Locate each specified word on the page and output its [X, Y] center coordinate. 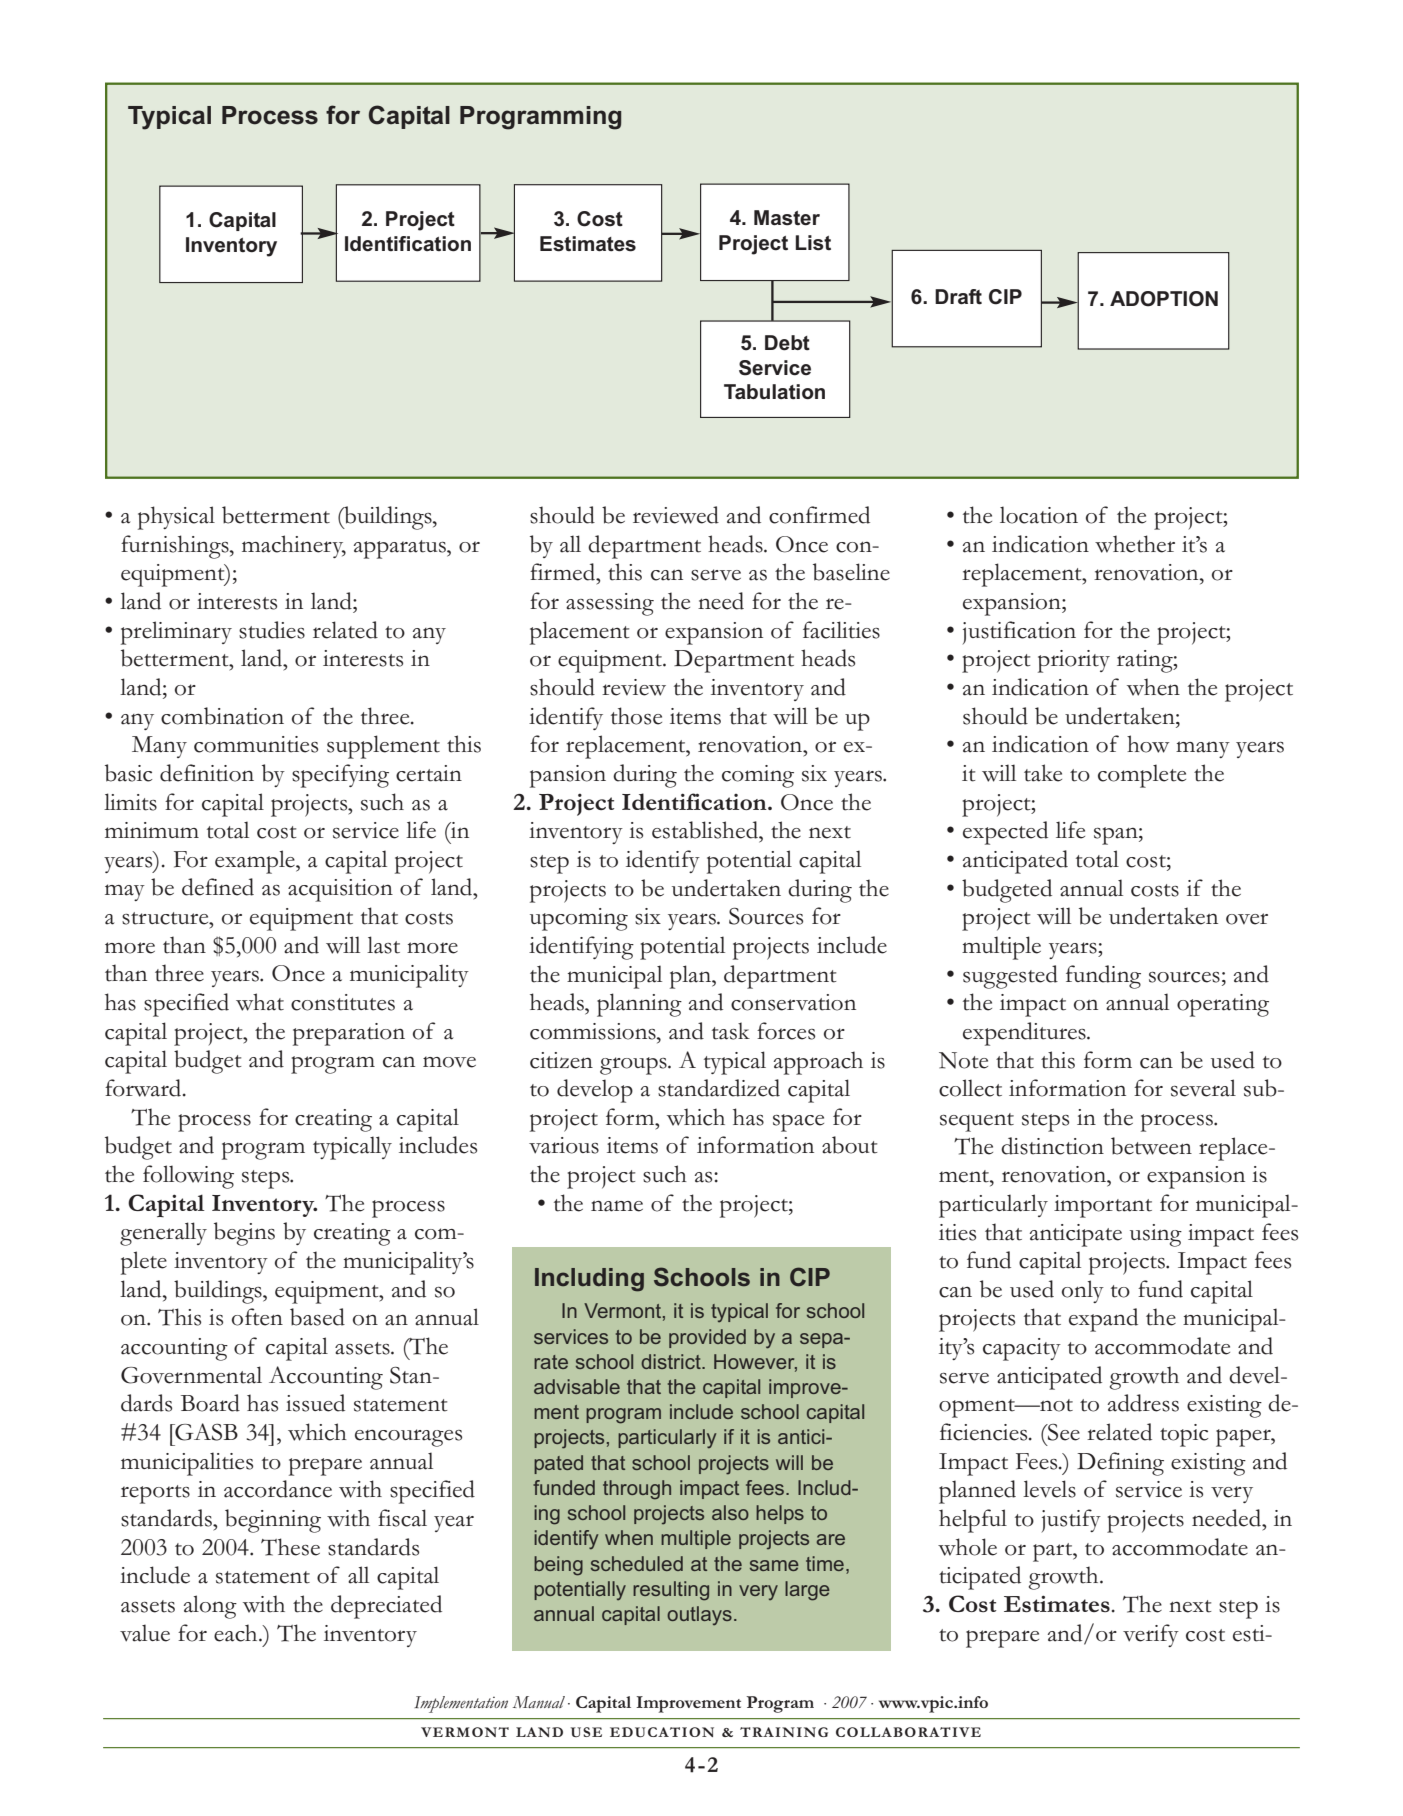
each [237, 1633]
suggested [1010, 977]
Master [787, 218]
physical [176, 518]
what [260, 1002]
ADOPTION [1164, 299]
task [731, 1031]
